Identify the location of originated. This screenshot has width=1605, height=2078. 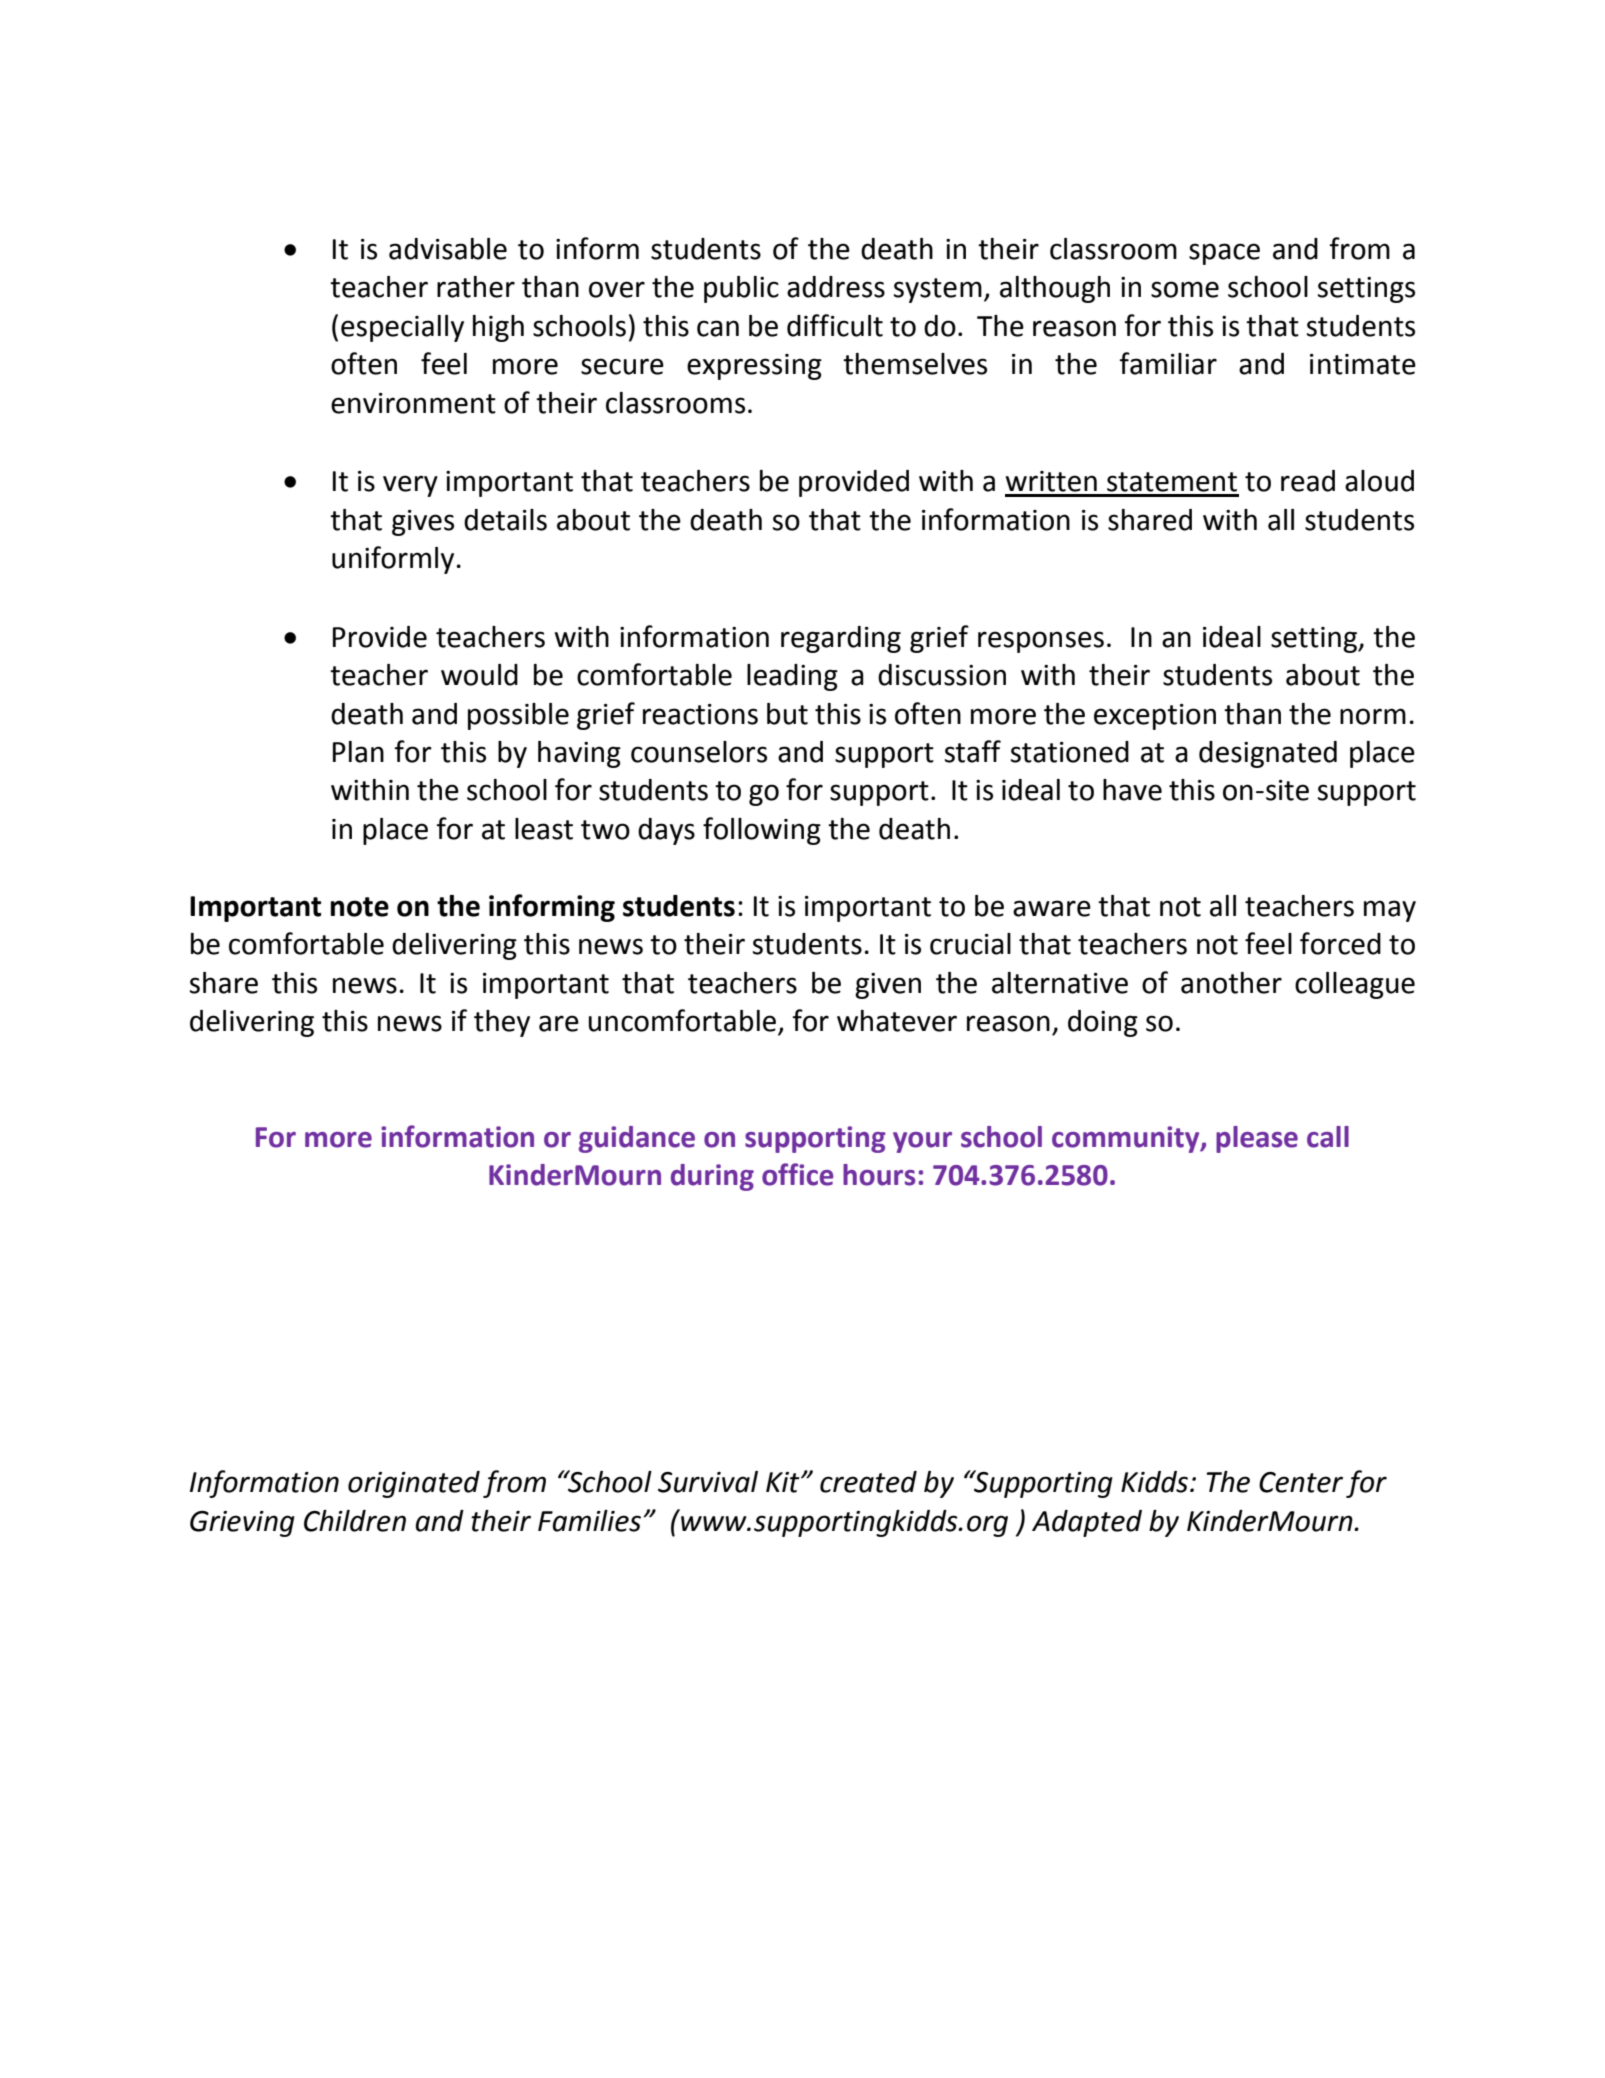
(414, 1484).
